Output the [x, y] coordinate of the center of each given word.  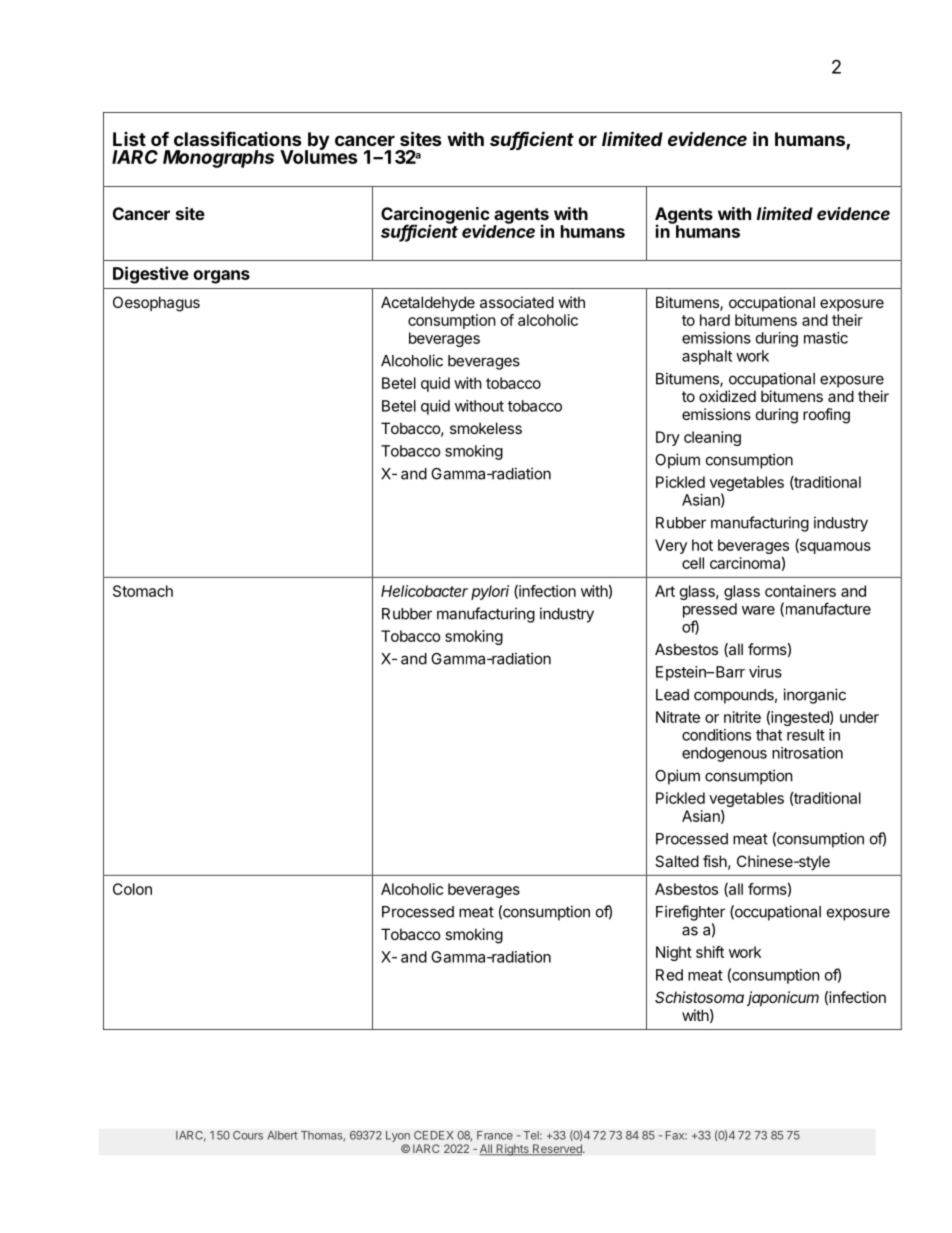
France [495, 1135]
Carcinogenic [435, 216]
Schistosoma [699, 997]
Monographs [218, 159]
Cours [248, 1135]
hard [715, 320]
